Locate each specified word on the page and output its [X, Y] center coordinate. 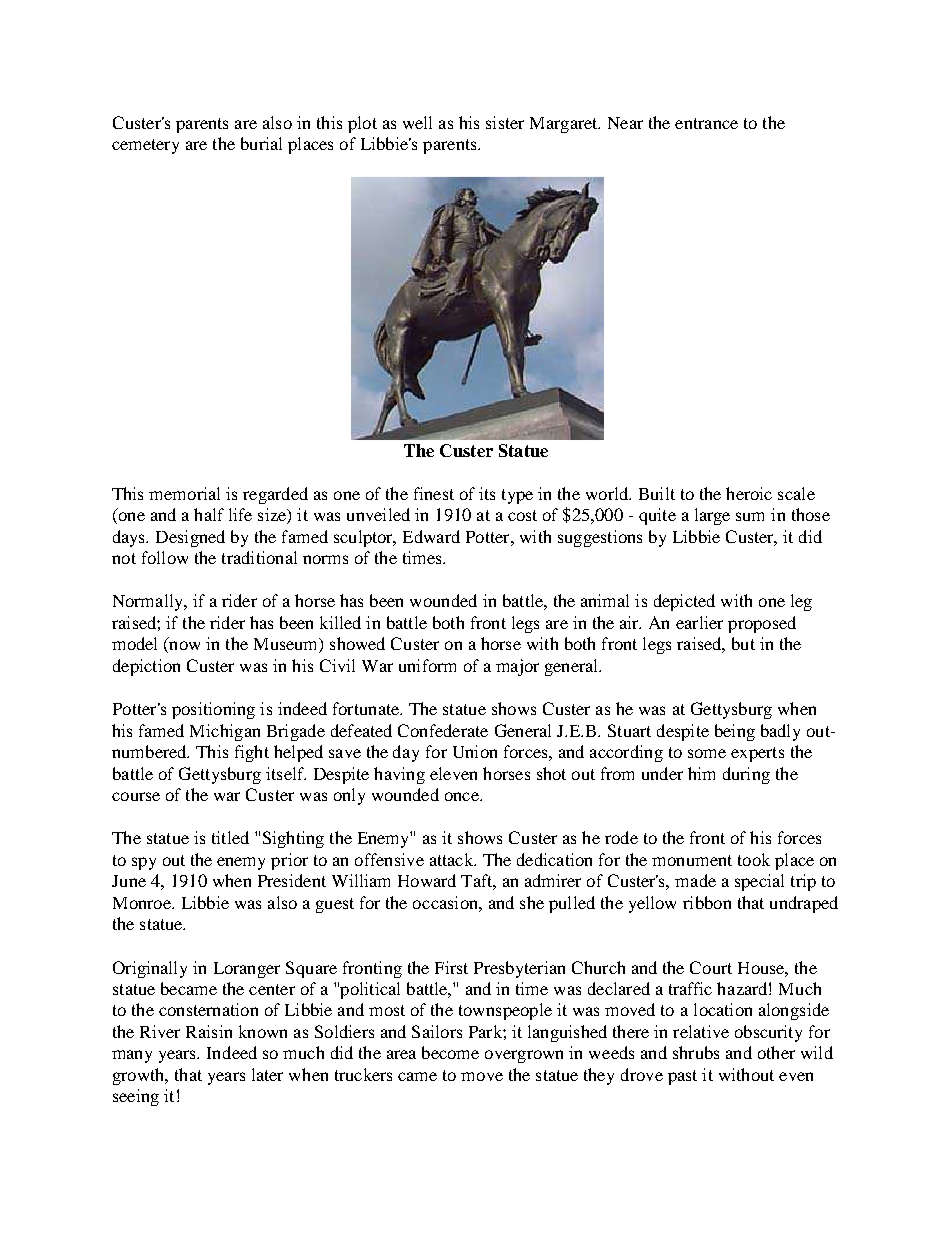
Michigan [225, 732]
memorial [184, 493]
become [450, 1052]
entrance [706, 123]
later [267, 1074]
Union [475, 751]
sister [505, 122]
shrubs [696, 1052]
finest [434, 493]
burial [261, 143]
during [746, 775]
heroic [749, 493]
